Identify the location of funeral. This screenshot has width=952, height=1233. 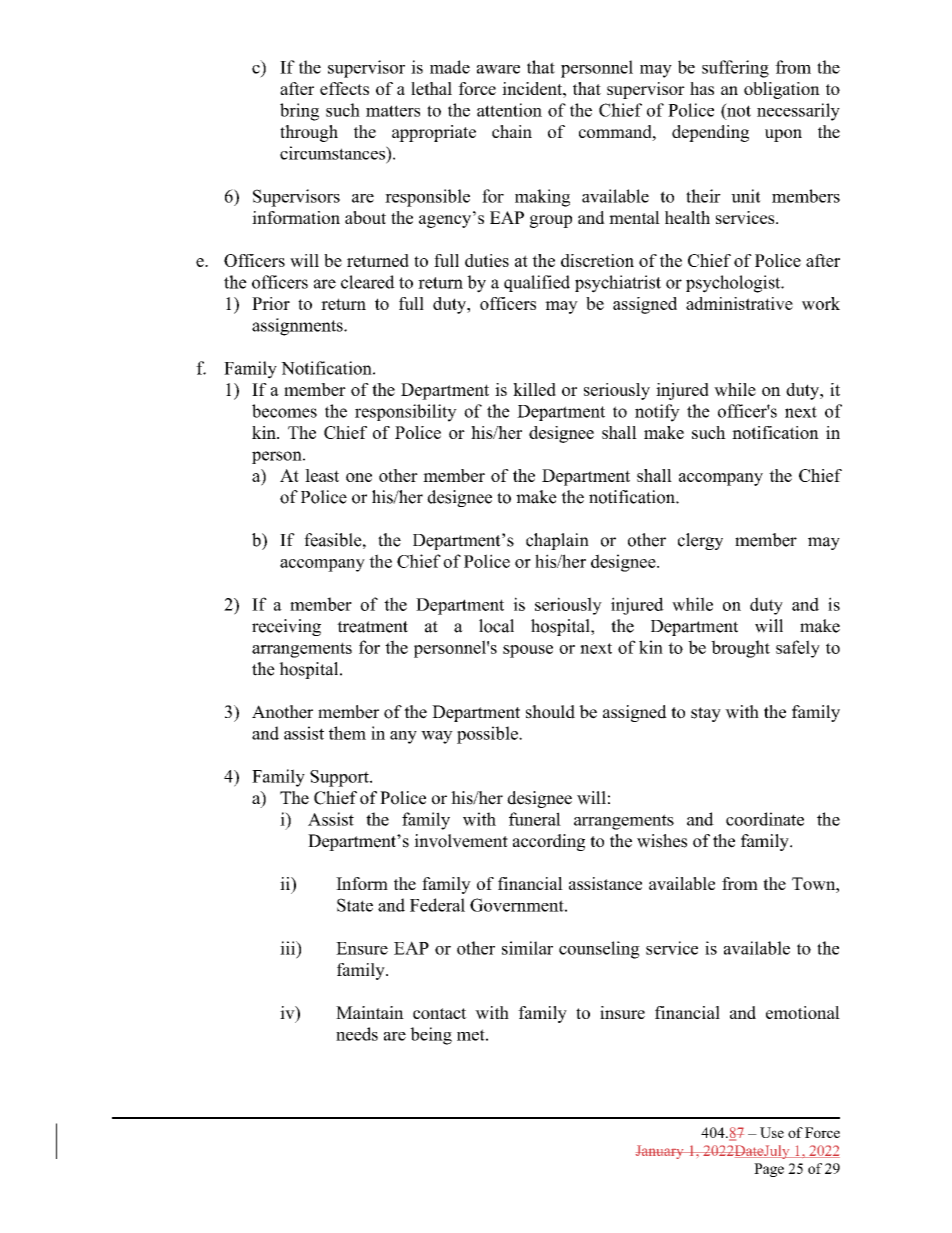
(535, 819).
